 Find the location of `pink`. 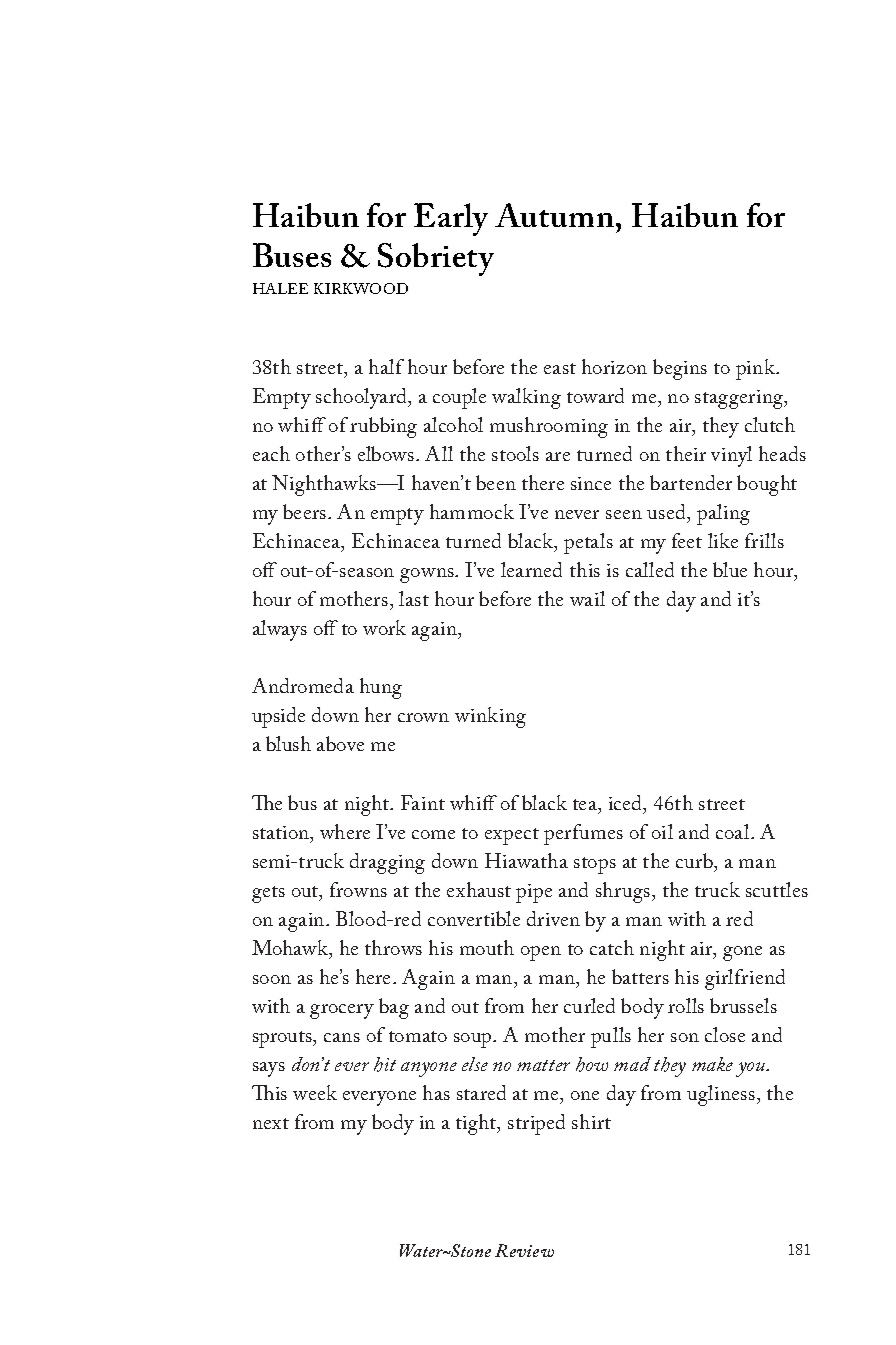

pink is located at coordinates (757, 369).
